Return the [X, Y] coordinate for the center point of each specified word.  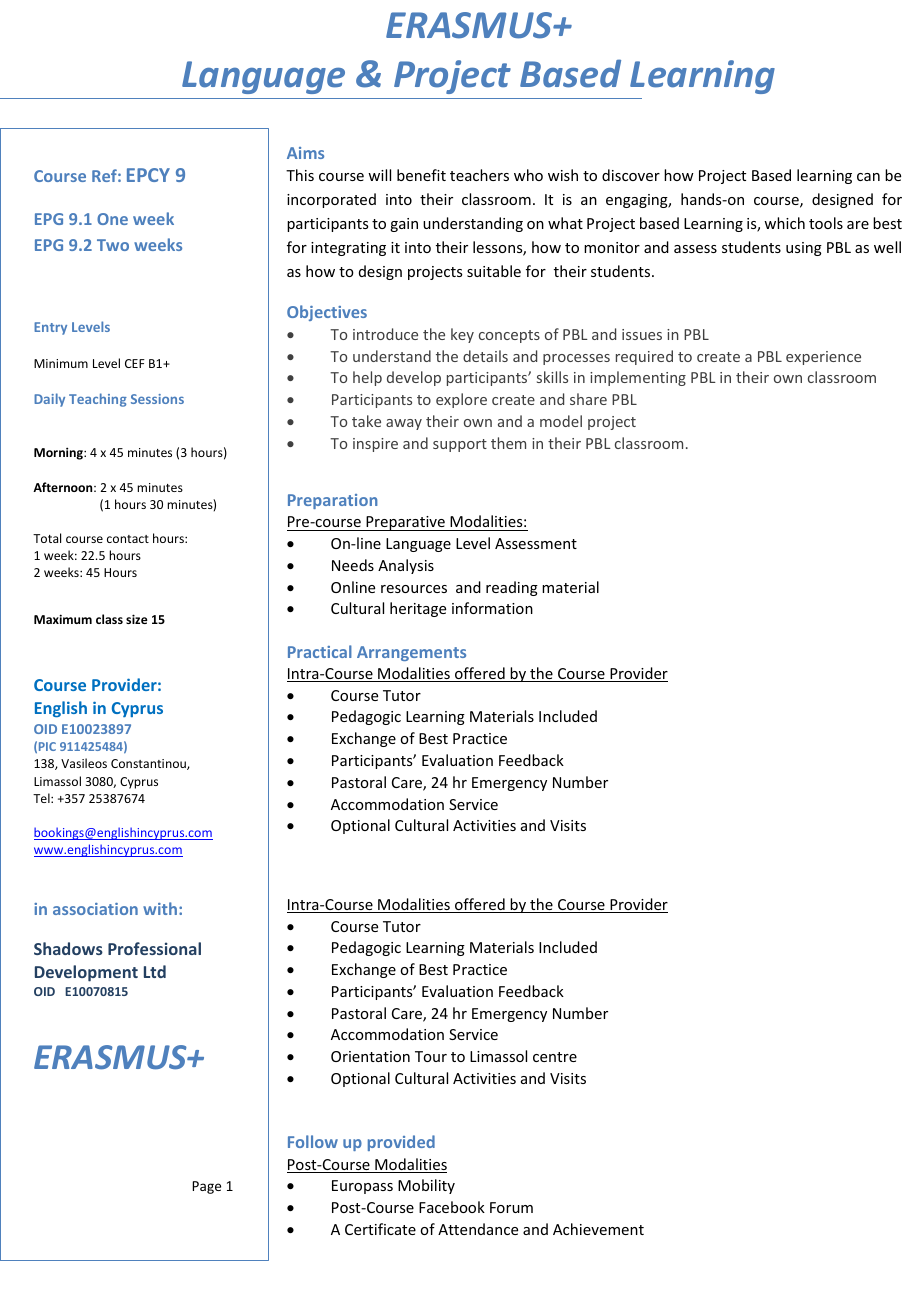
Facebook [452, 1207]
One [112, 219]
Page [206, 1187]
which [784, 223]
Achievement [598, 1229]
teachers [479, 175]
